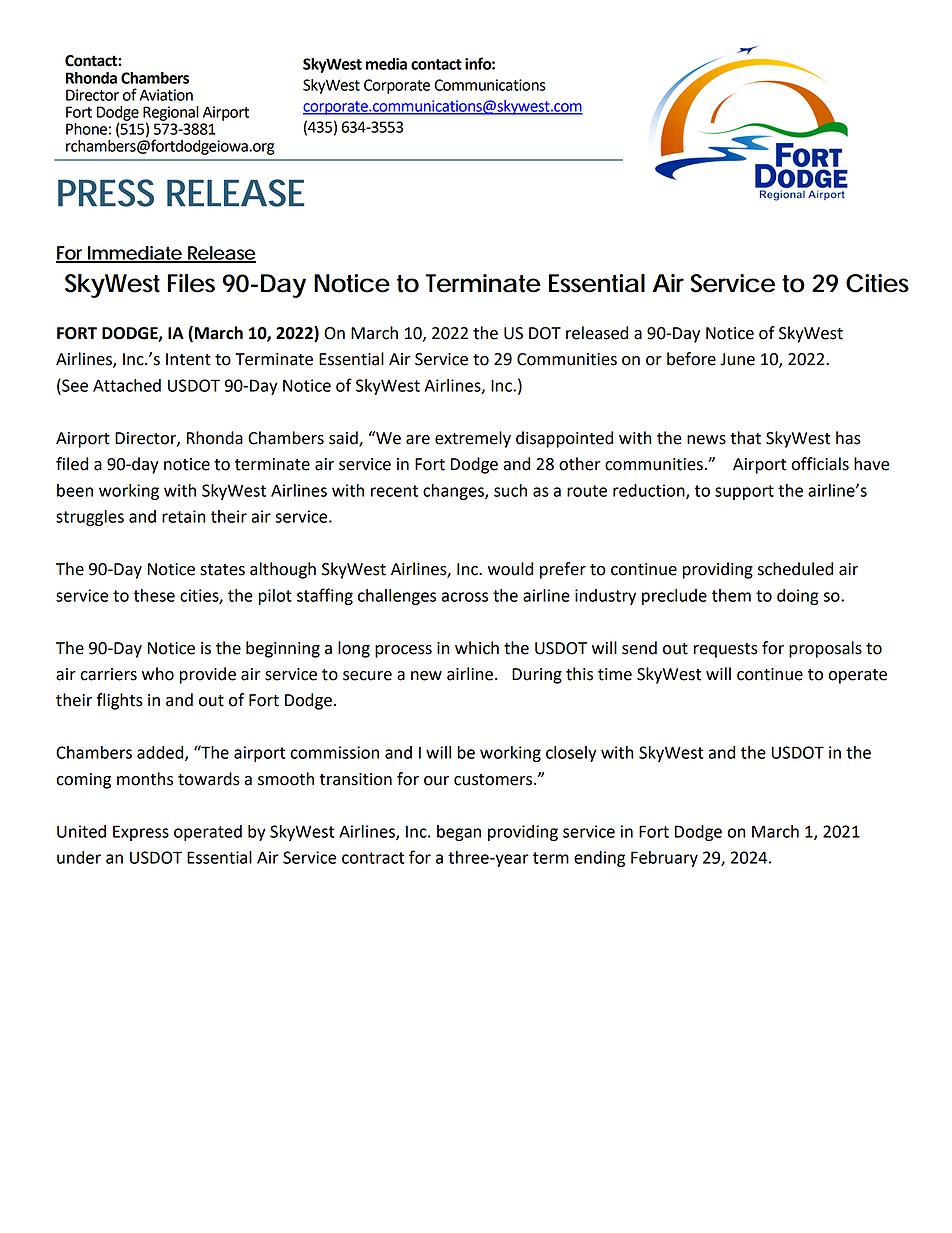 The image size is (952, 1233). I want to click on extremely, so click(473, 439).
